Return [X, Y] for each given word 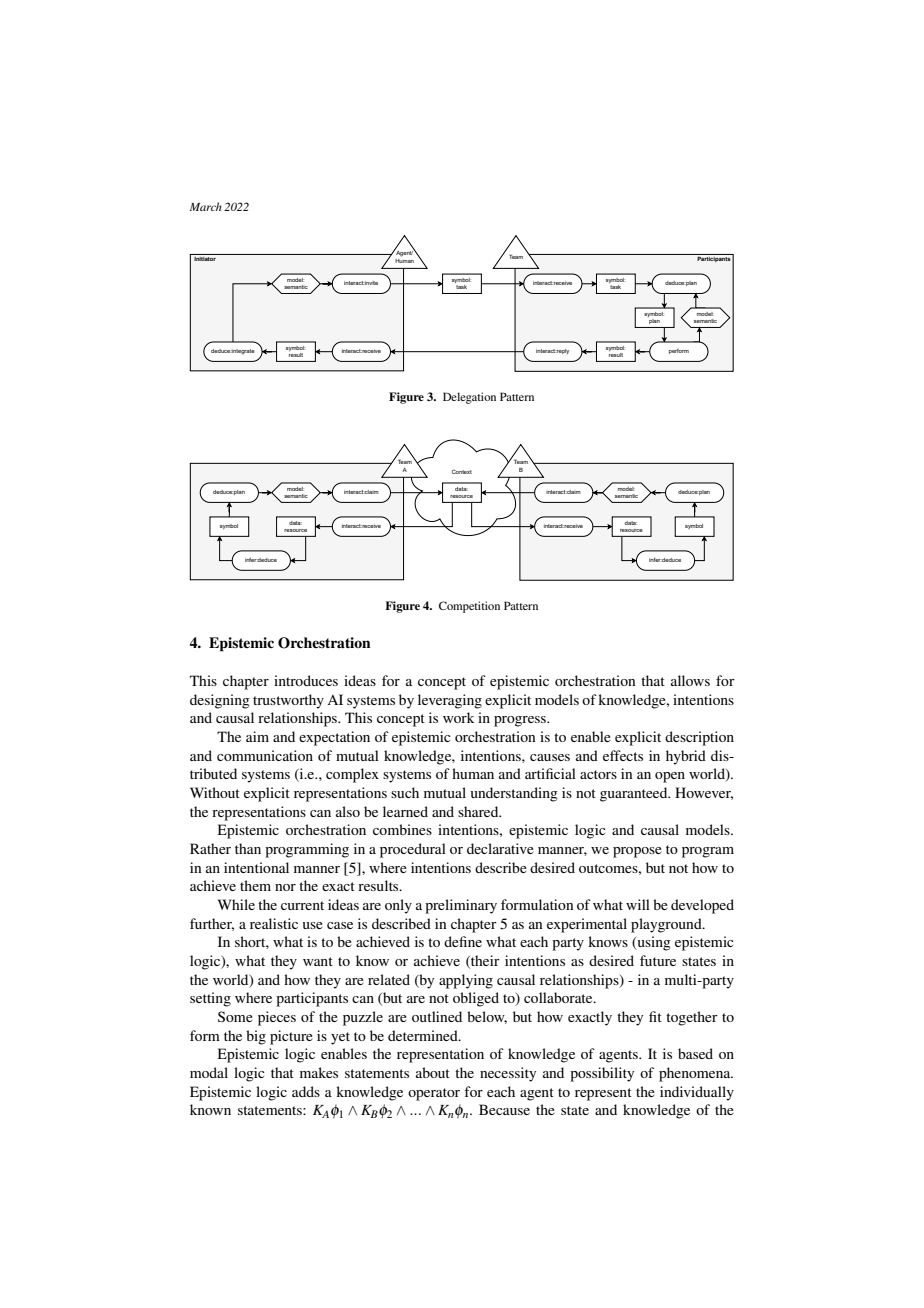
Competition [469, 607]
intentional [256, 867]
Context [462, 471]
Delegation [469, 398]
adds [306, 1091]
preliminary [461, 906]
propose [637, 852]
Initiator [205, 259]
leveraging [450, 701]
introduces [306, 680]
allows [690, 680]
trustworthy [288, 701]
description [699, 738]
